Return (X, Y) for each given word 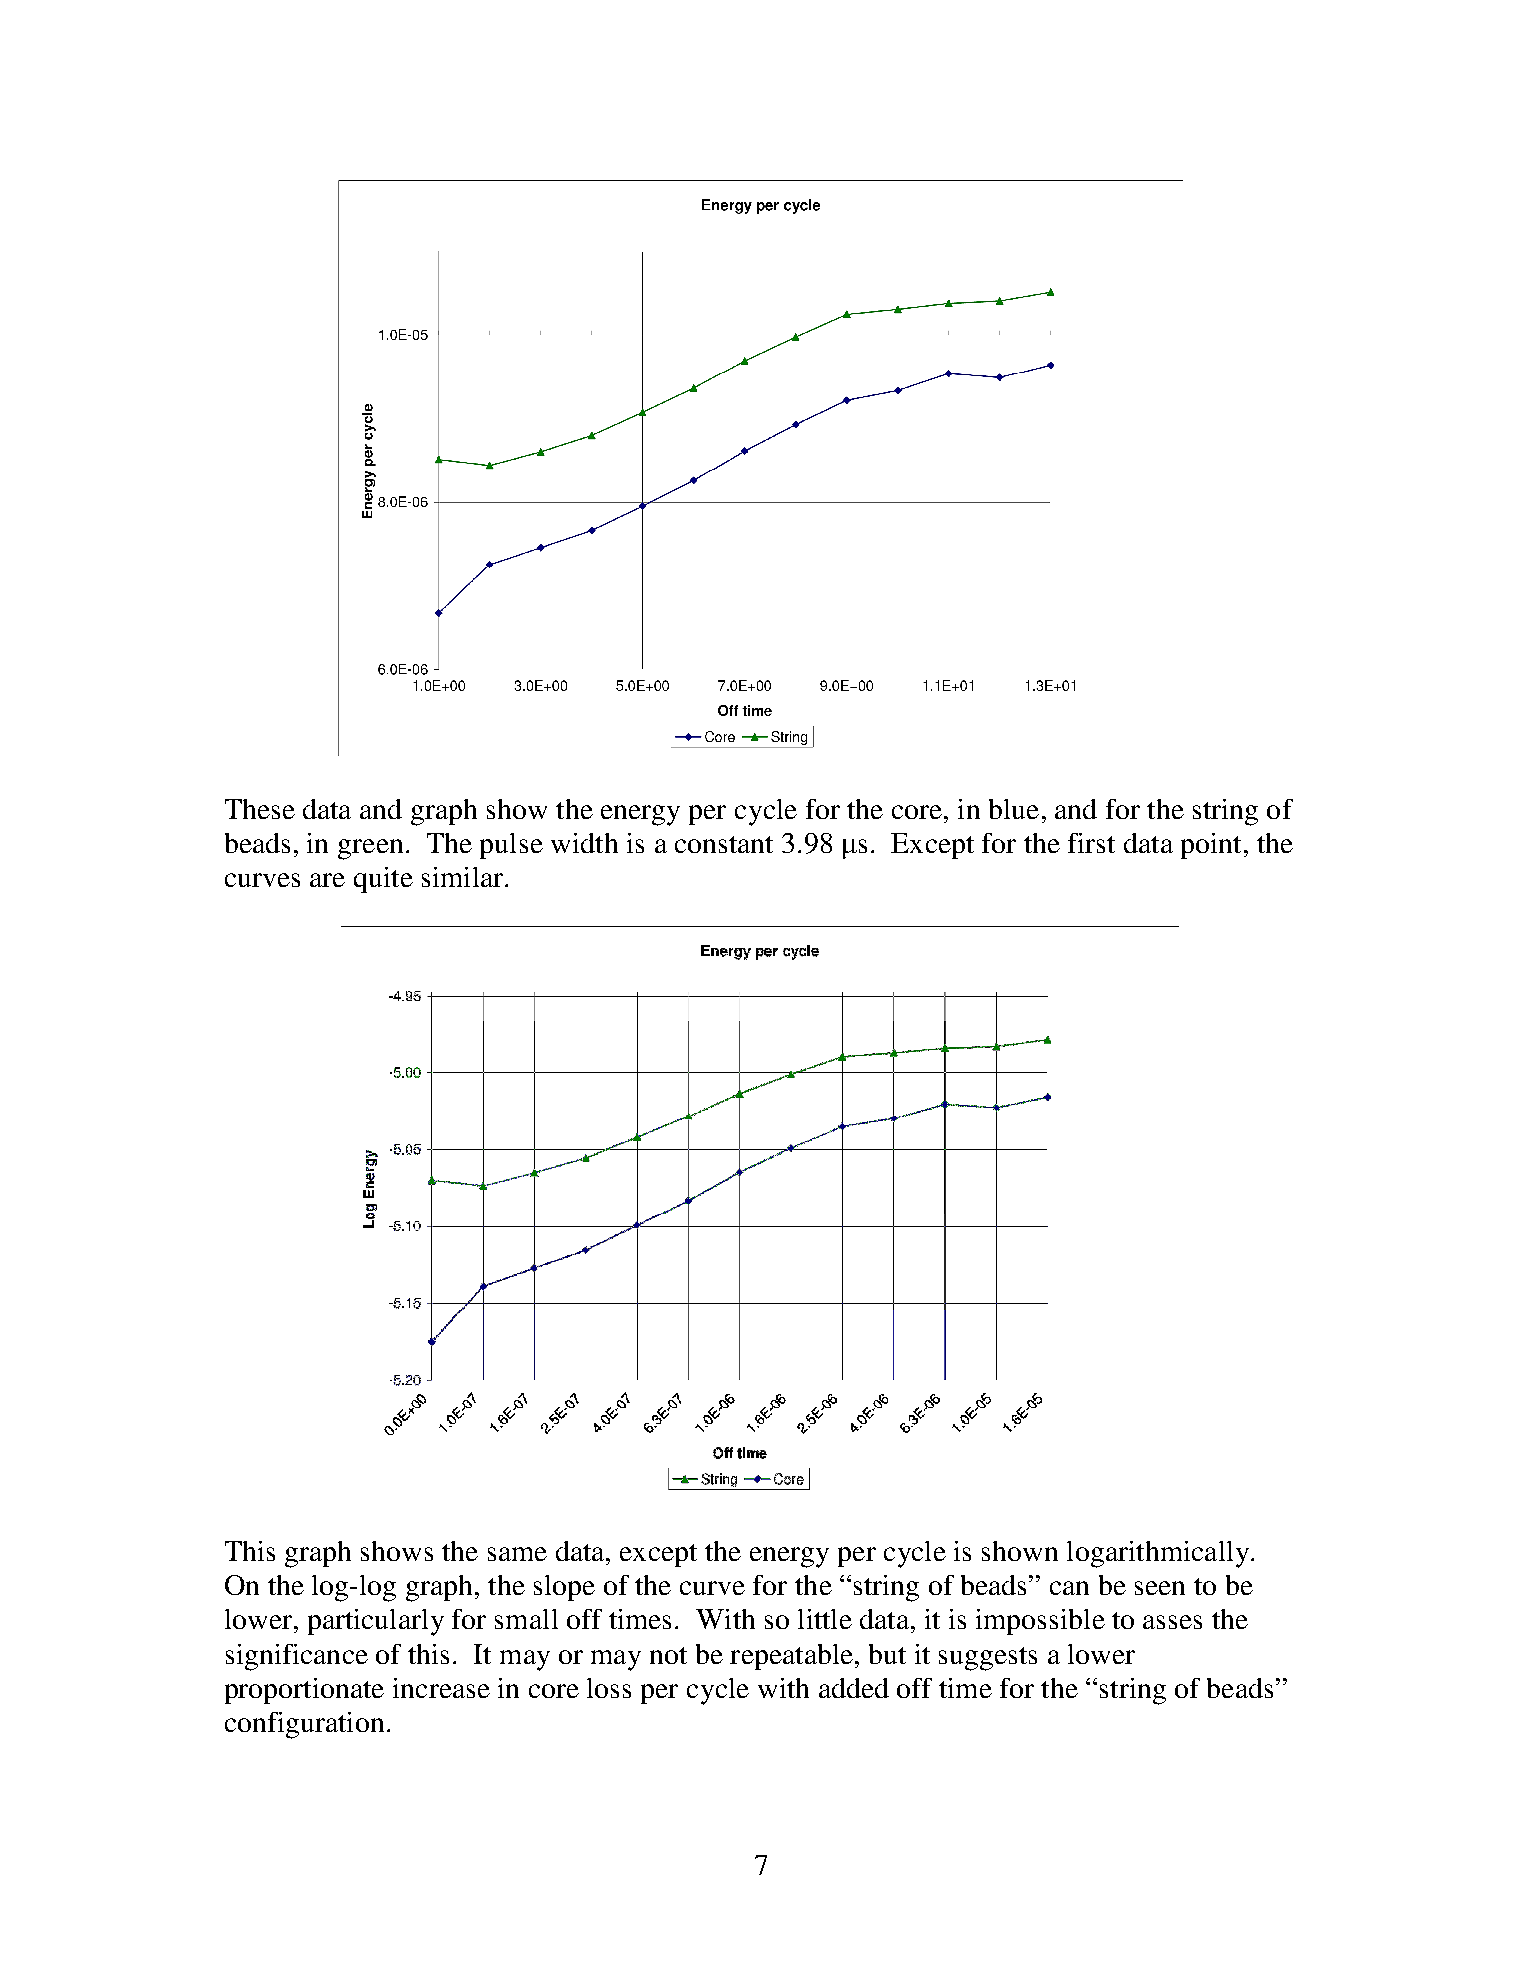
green (370, 849)
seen (1160, 1588)
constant (724, 844)
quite (383, 880)
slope (564, 1588)
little (825, 1619)
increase (441, 1688)
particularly (376, 1622)
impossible (1040, 1622)
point (1211, 846)
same (517, 1554)
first (1091, 843)
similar (464, 877)
